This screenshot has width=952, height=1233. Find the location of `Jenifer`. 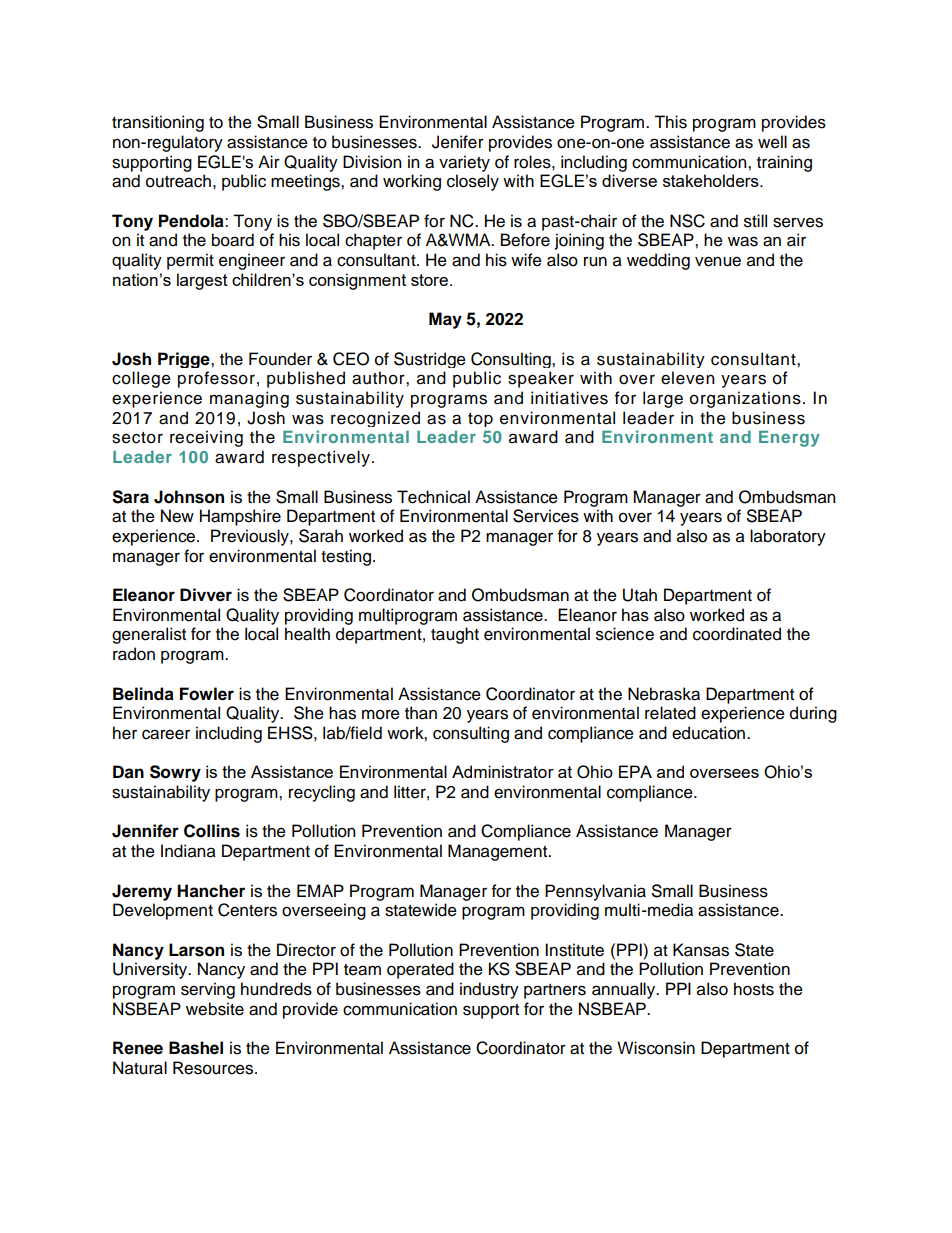

Jenifer is located at coordinates (458, 142).
